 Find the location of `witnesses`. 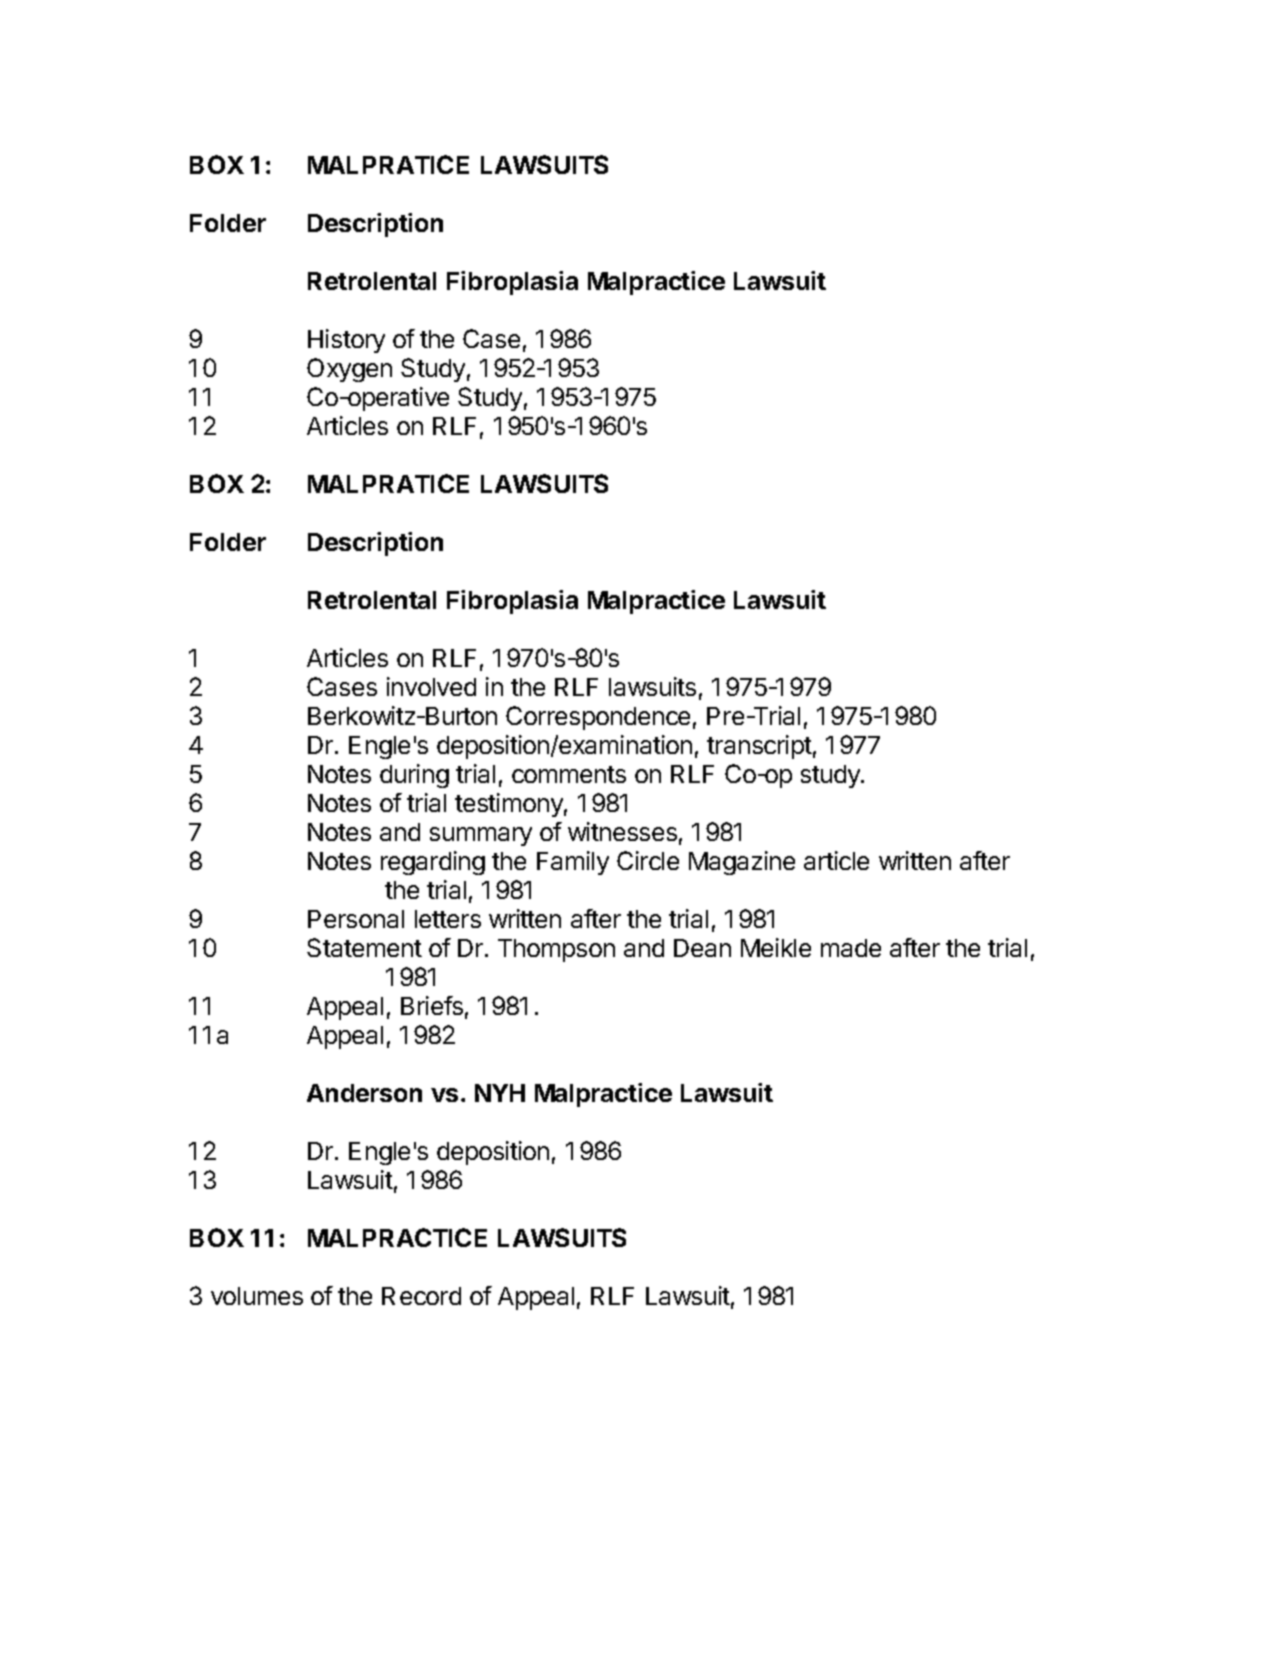

witnesses is located at coordinates (622, 831).
